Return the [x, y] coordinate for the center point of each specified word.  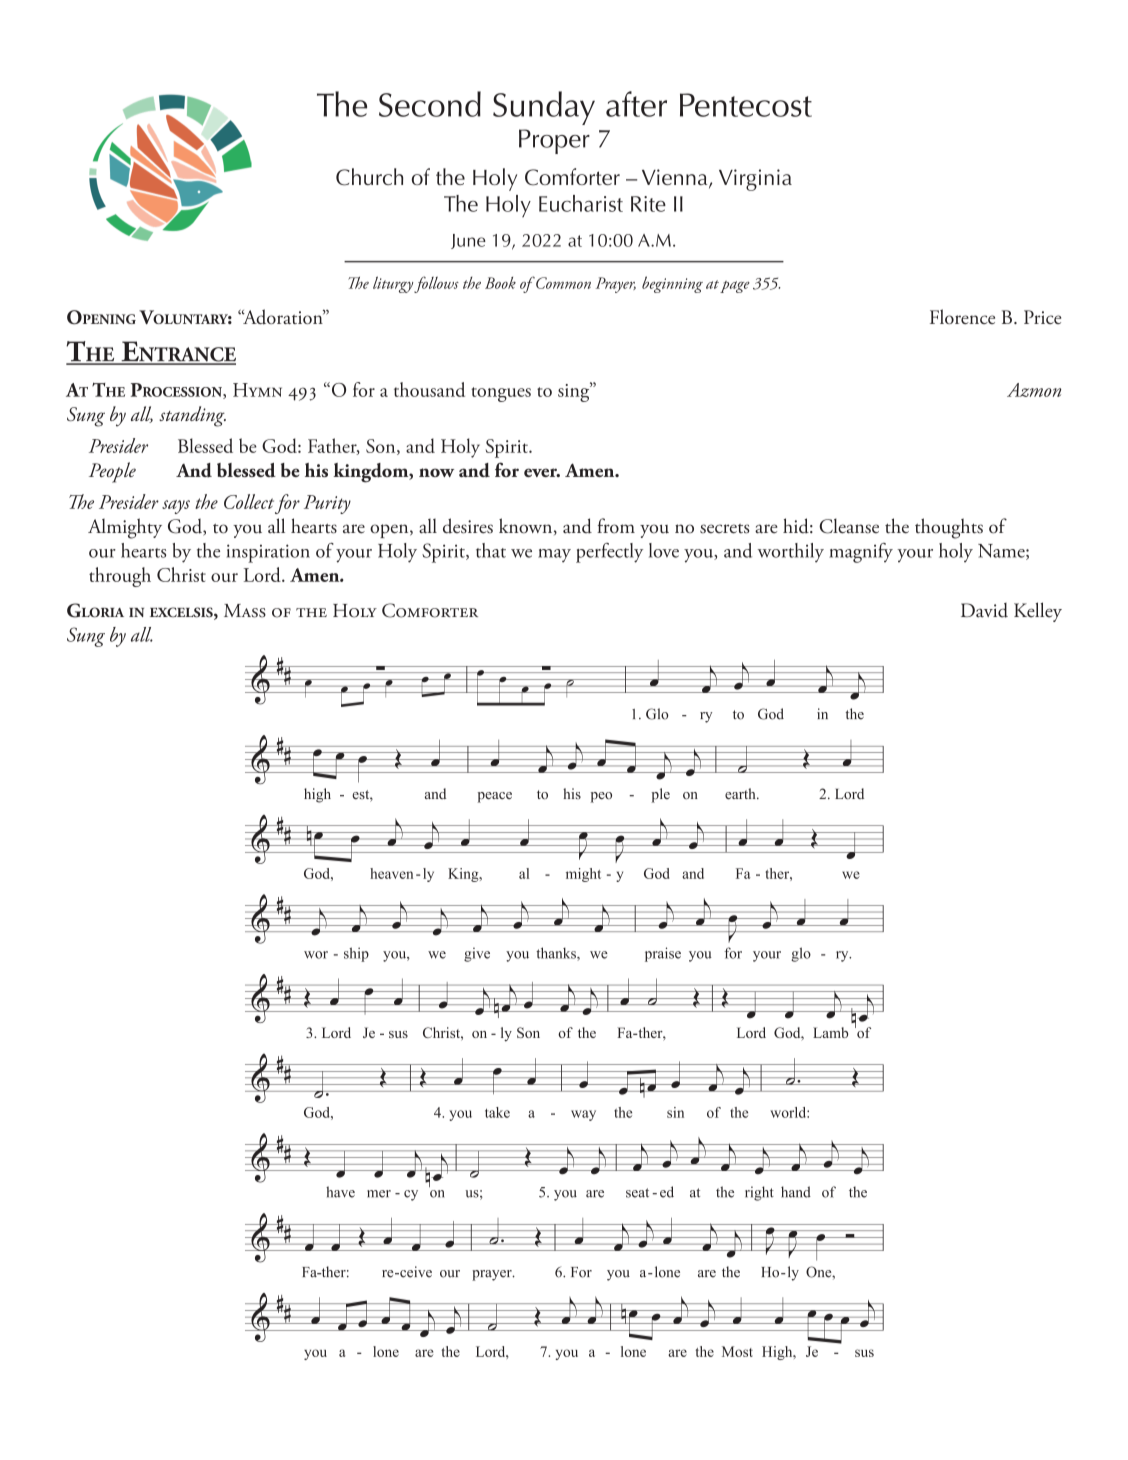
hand [796, 1192]
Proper [554, 141]
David [984, 610]
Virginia [755, 180]
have [340, 1192]
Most [737, 1351]
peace [495, 797]
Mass [245, 611]
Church [369, 177]
